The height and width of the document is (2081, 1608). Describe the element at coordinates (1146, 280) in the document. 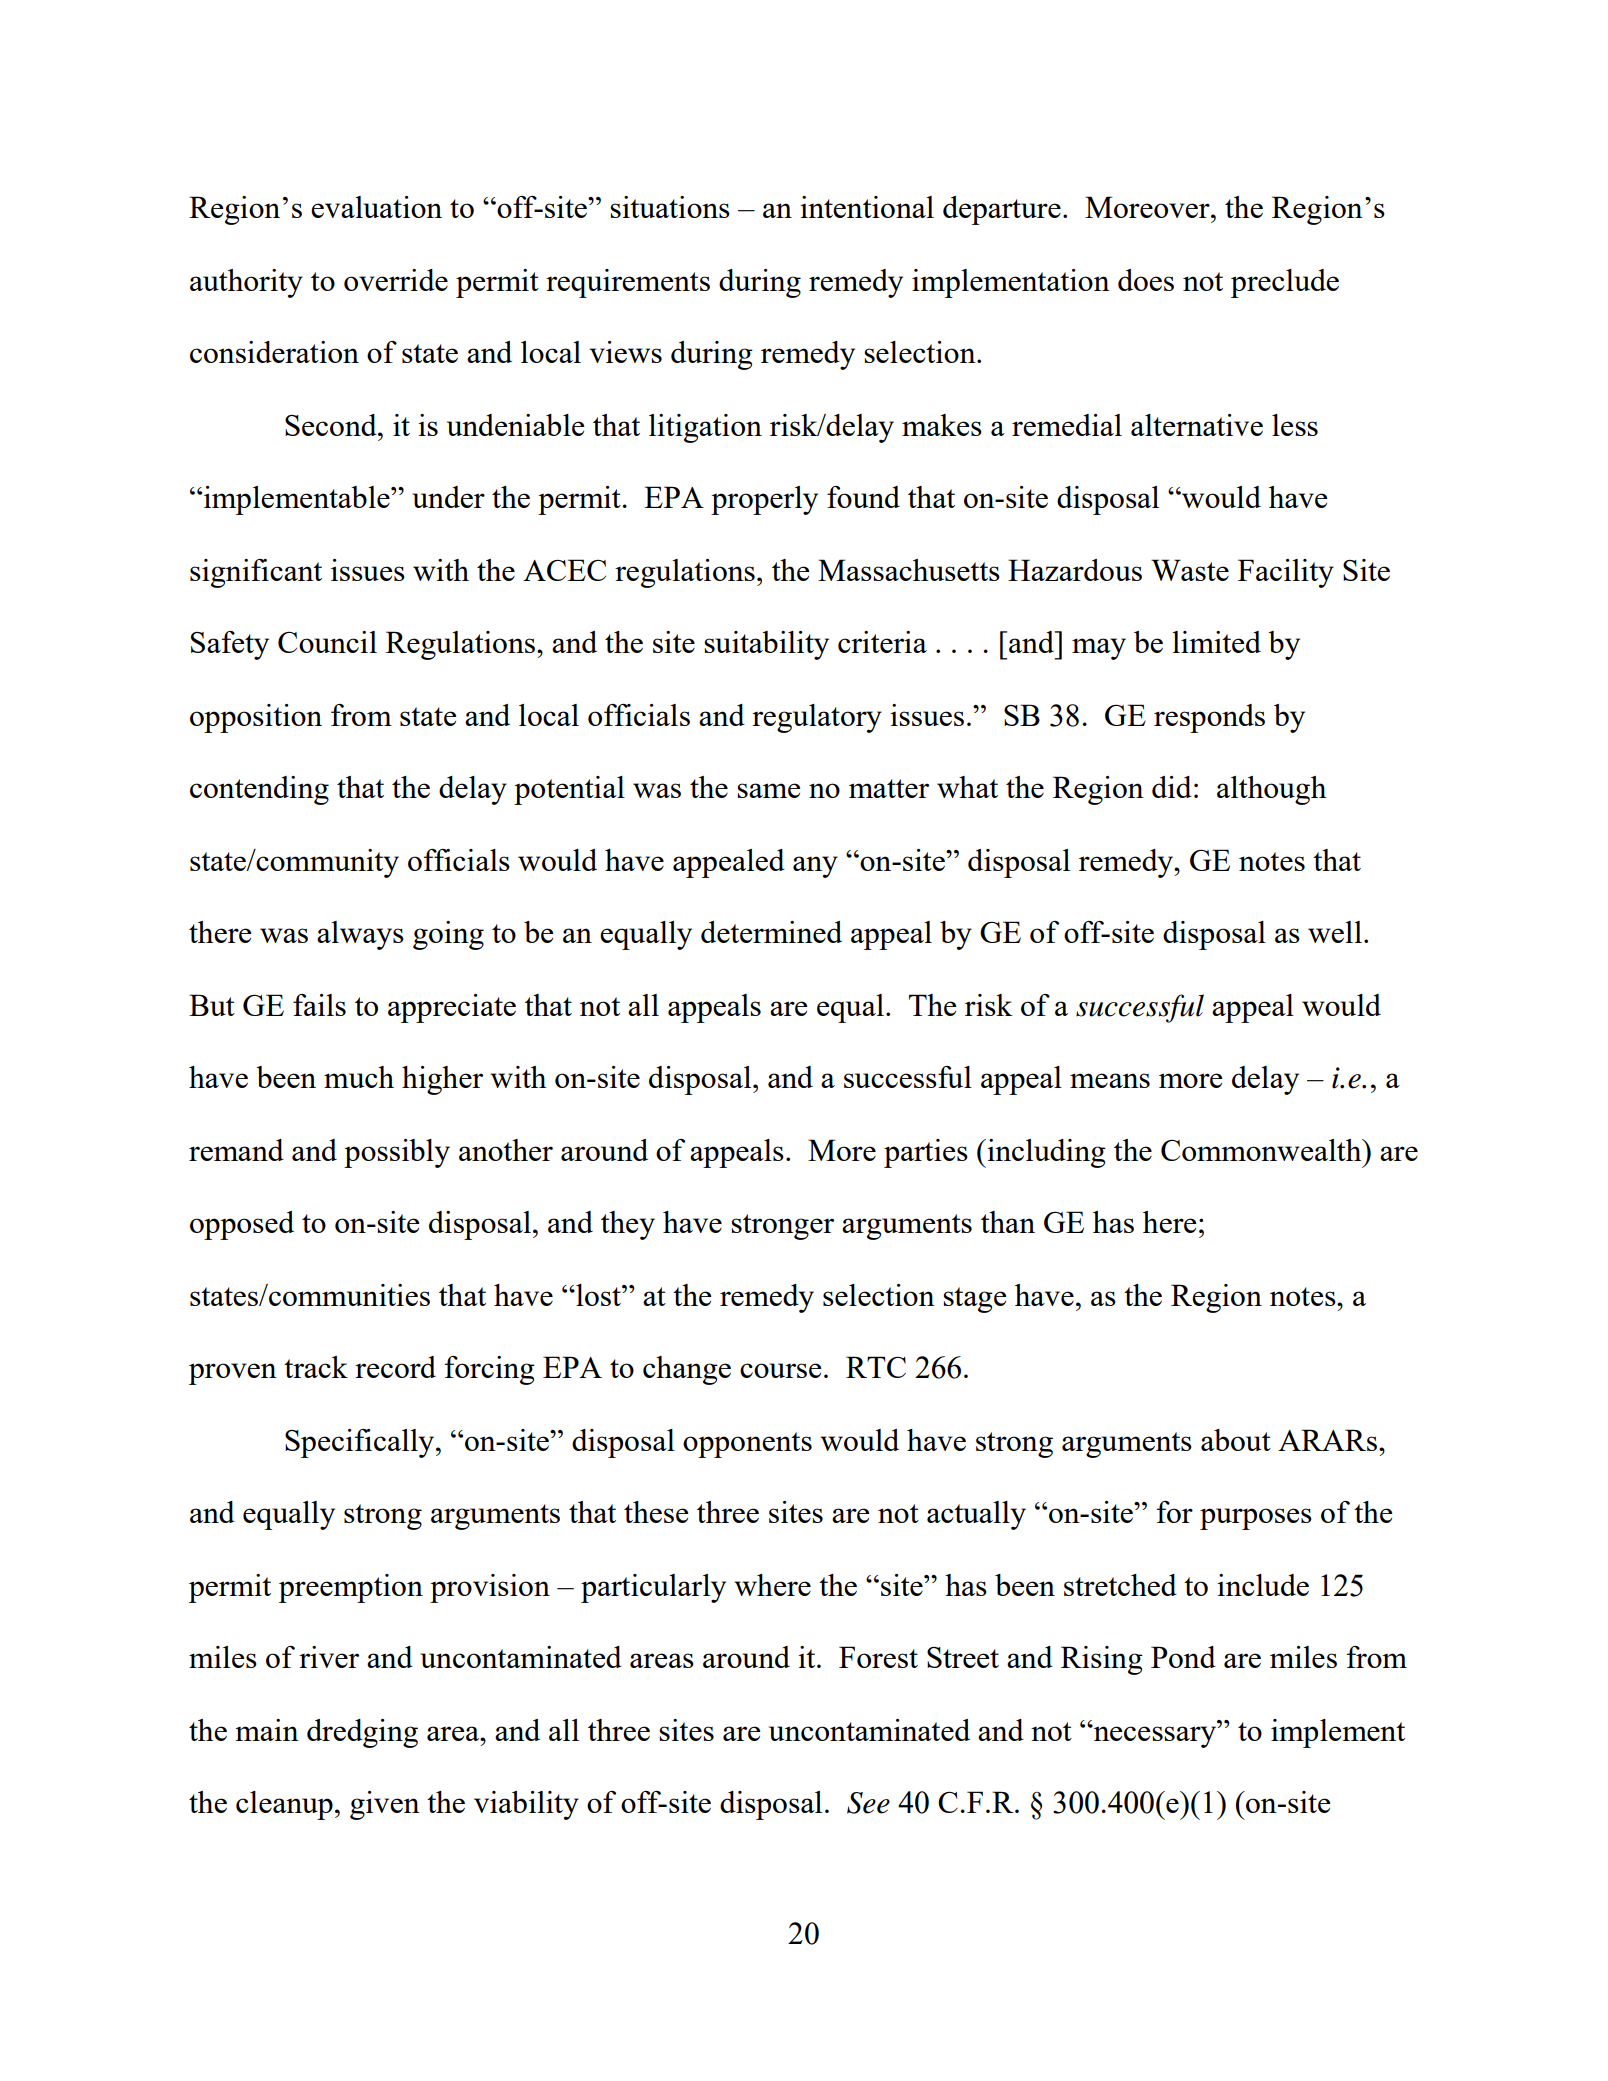

I see `does` at that location.
